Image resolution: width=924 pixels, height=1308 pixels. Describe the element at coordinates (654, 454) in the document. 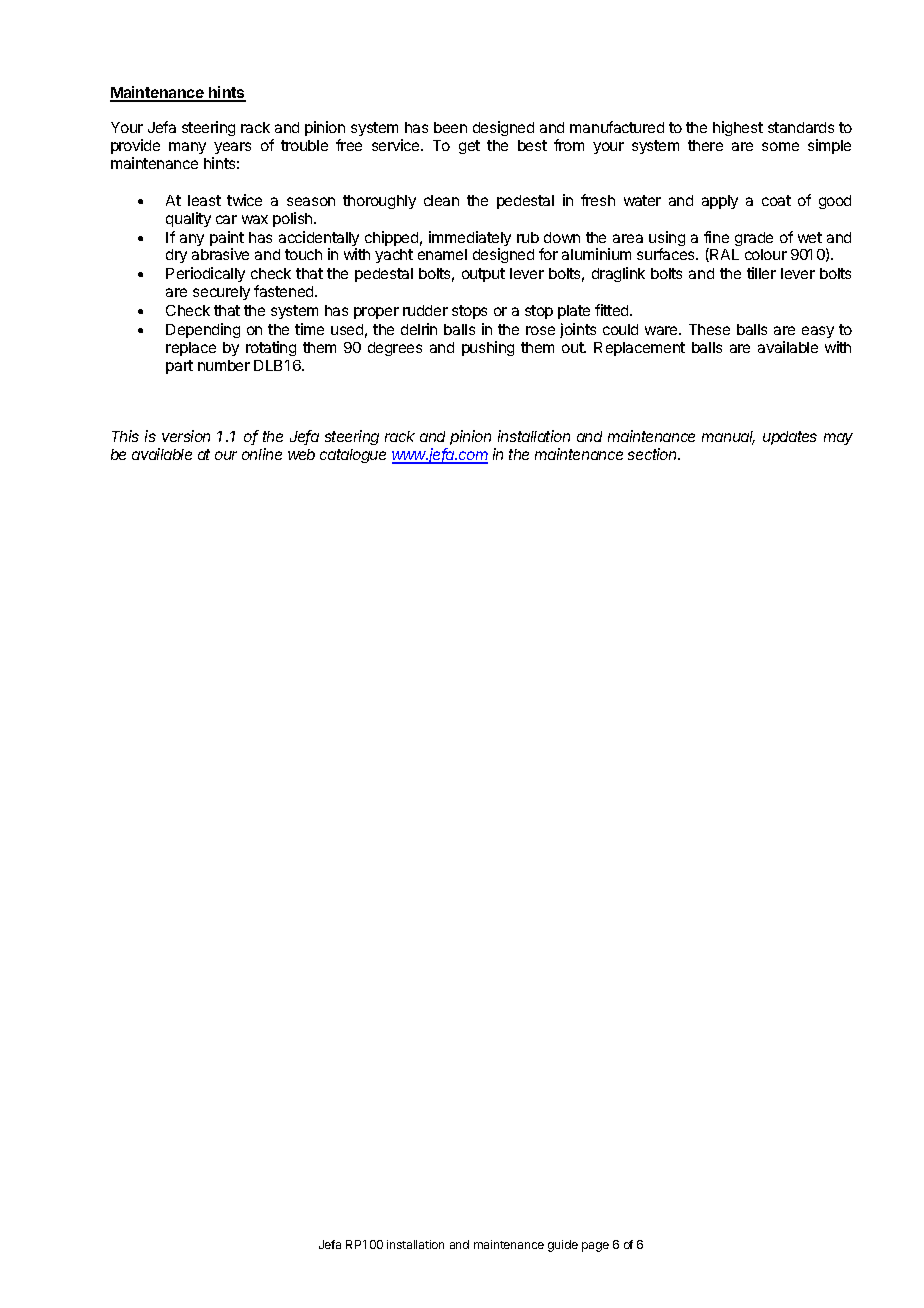

I see `section` at that location.
